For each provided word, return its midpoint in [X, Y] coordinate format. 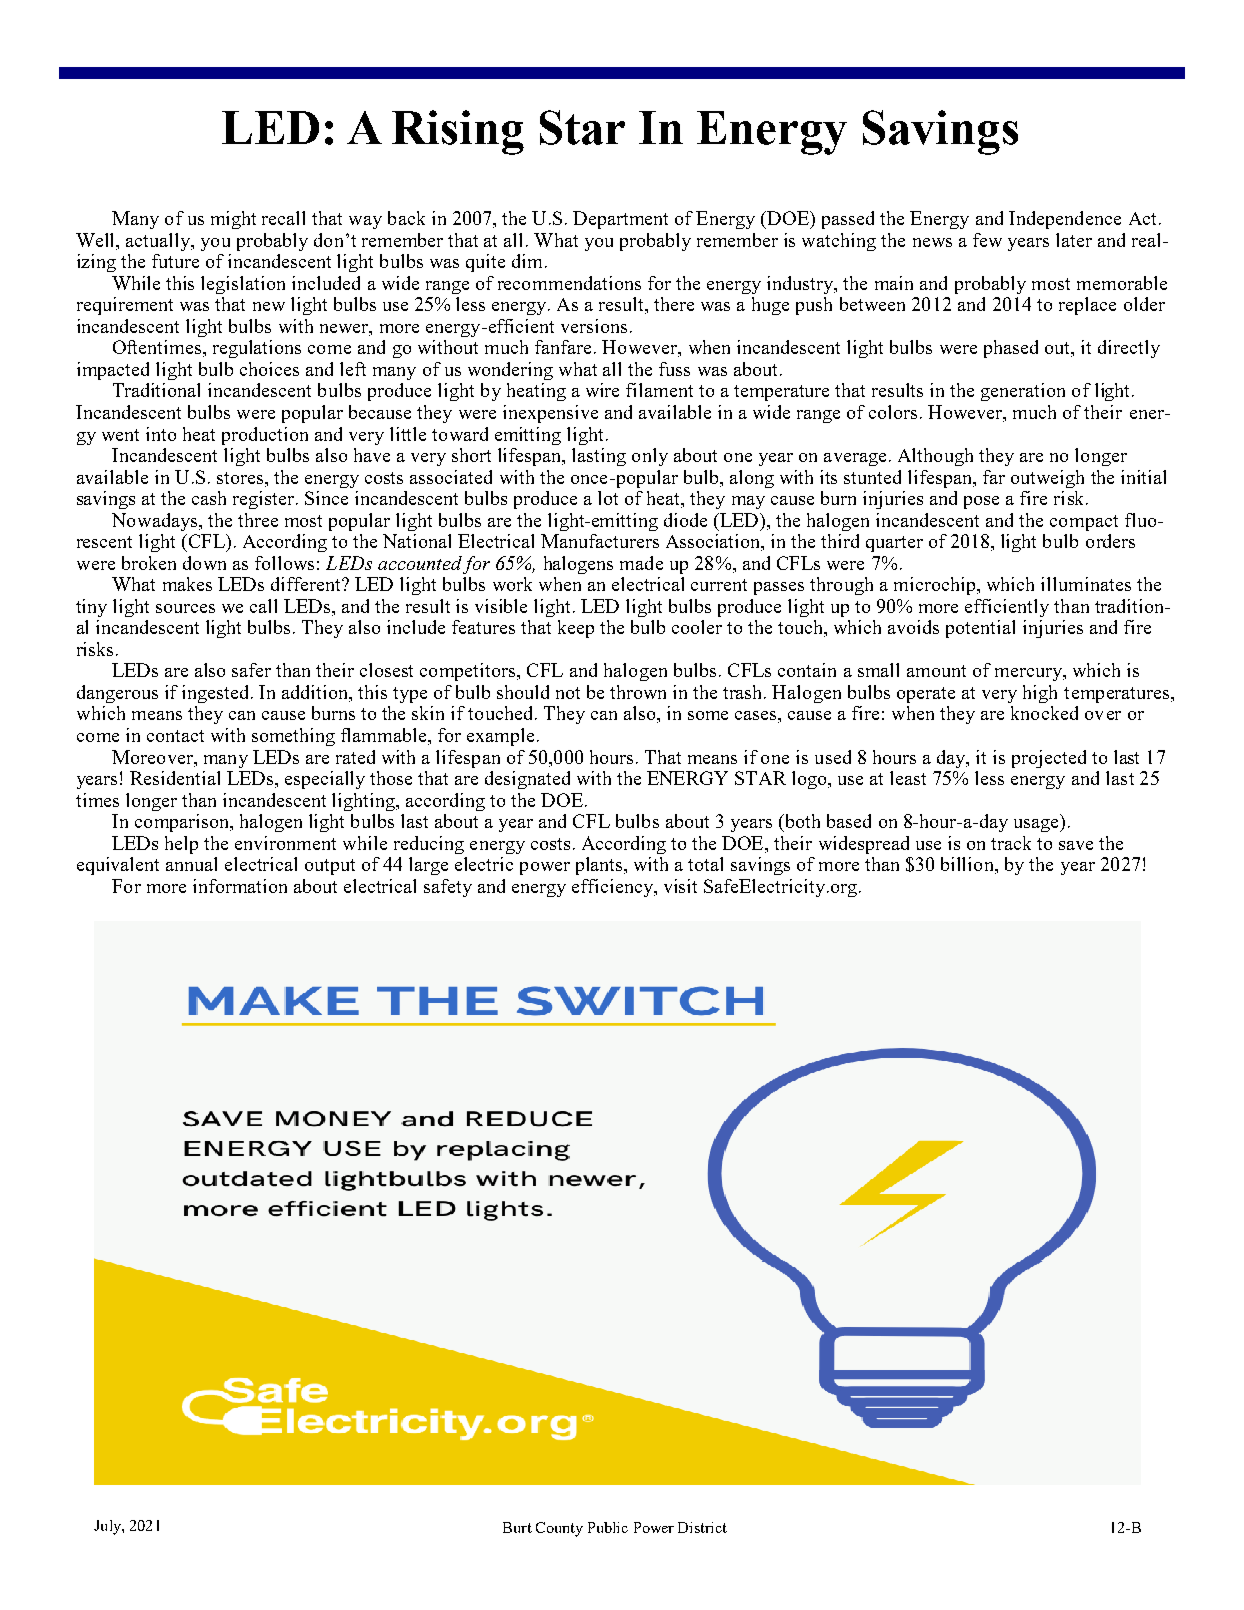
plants [600, 866]
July [108, 1527]
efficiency [614, 888]
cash [209, 498]
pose [981, 502]
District [702, 1527]
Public [608, 1527]
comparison [183, 823]
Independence [1065, 220]
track [1011, 843]
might [233, 220]
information [240, 886]
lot [608, 498]
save [1076, 845]
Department [620, 220]
